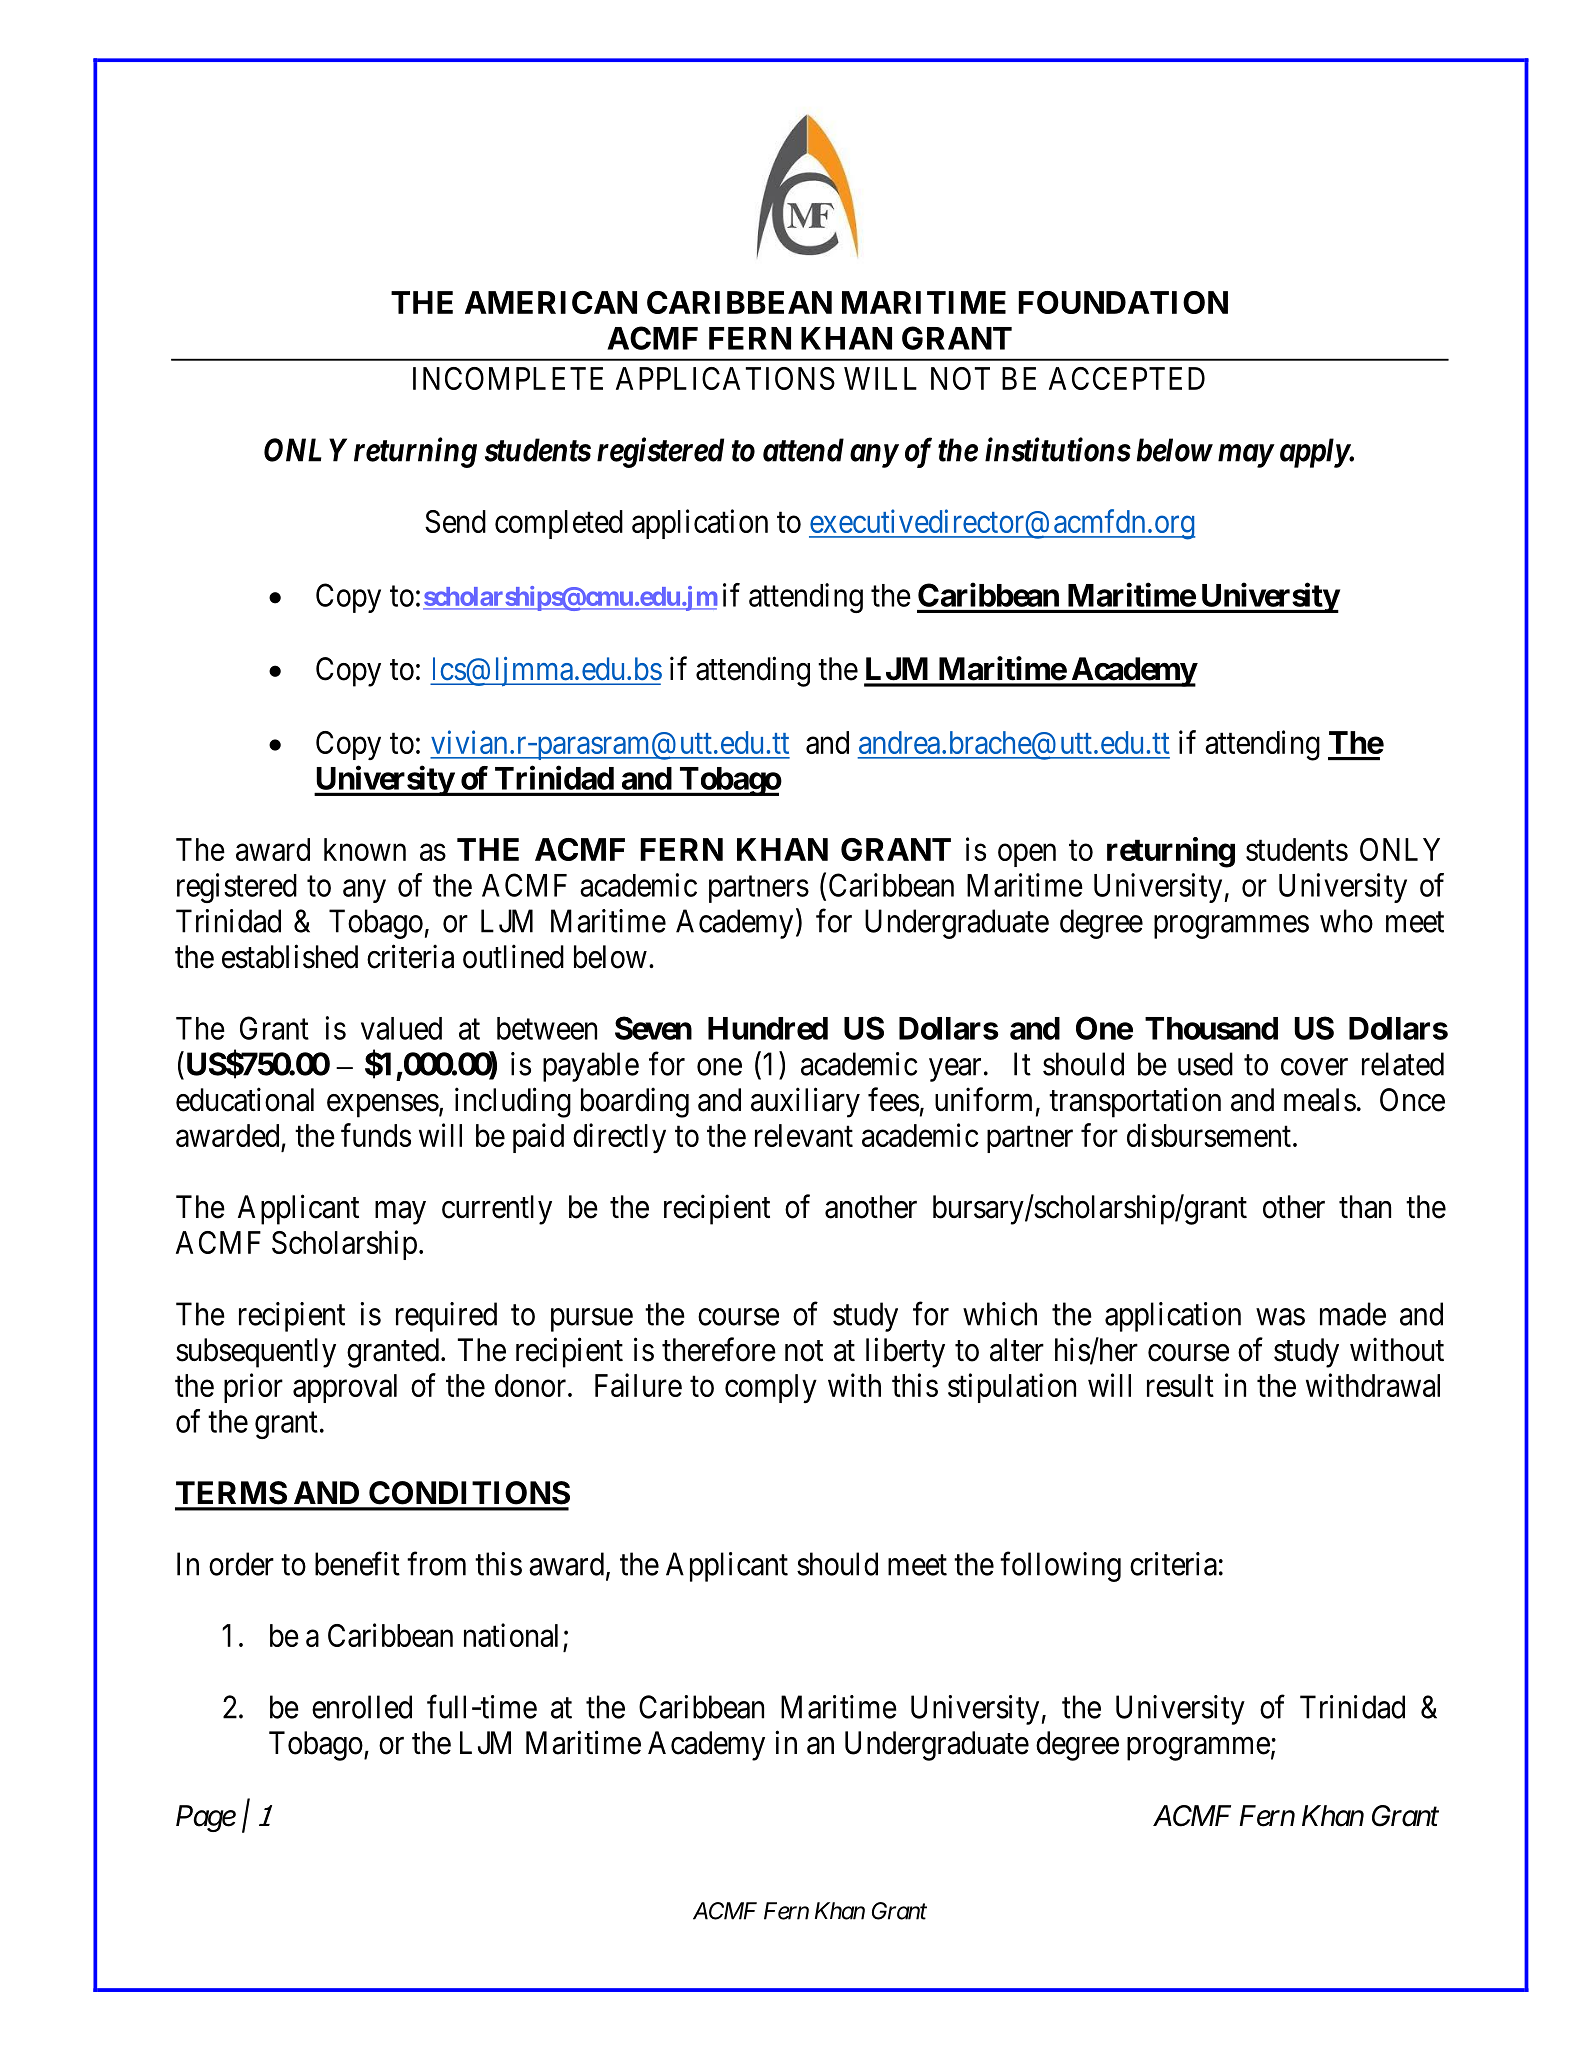 The image size is (1584, 2050). Describe the element at coordinates (362, 1707) in the screenshot. I see `enrolled` at that location.
